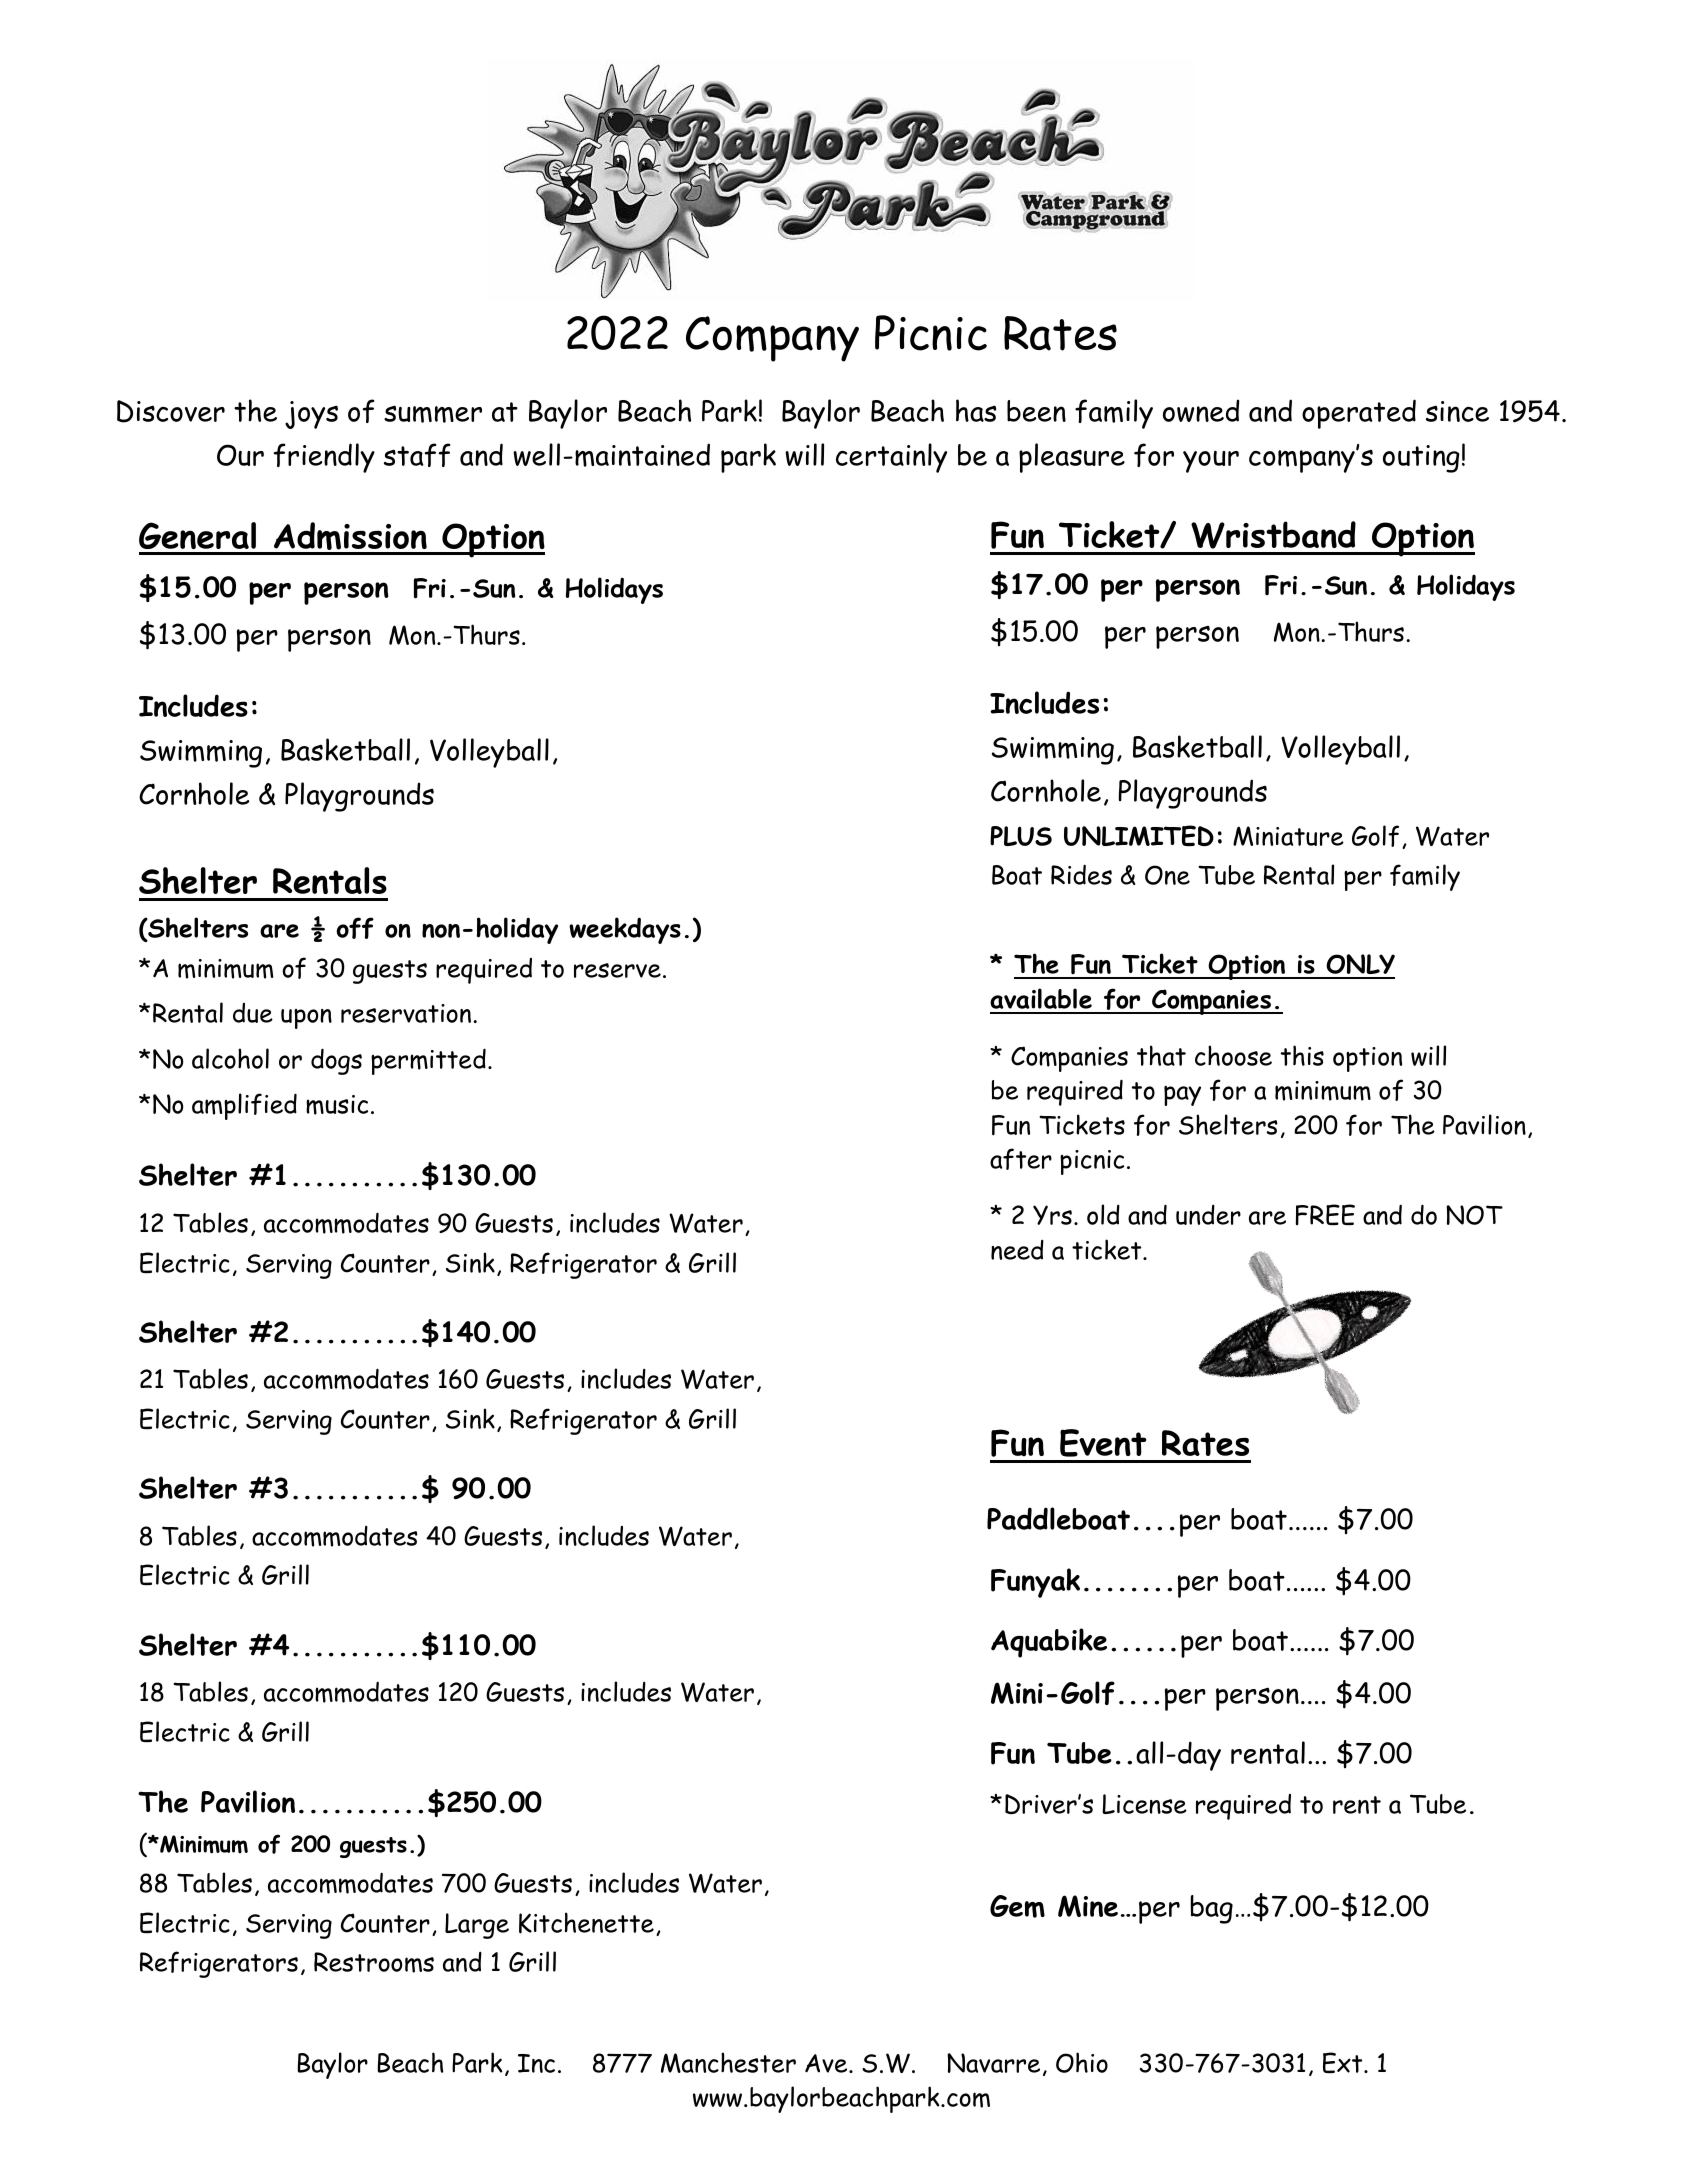  What do you see at coordinates (891, 458) in the image?
I see `certainly` at bounding box center [891, 458].
